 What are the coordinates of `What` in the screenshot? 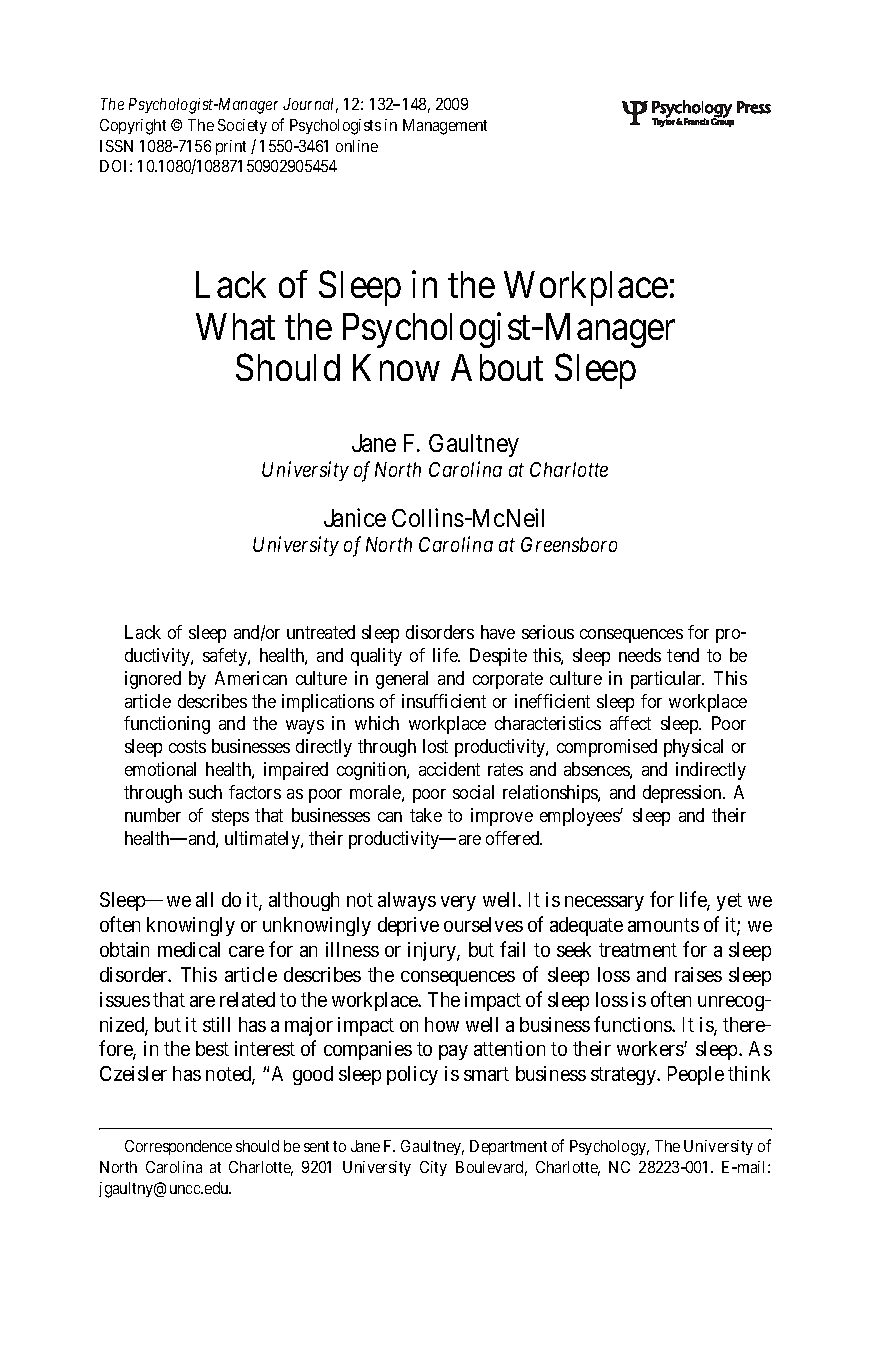 It's located at (235, 326).
